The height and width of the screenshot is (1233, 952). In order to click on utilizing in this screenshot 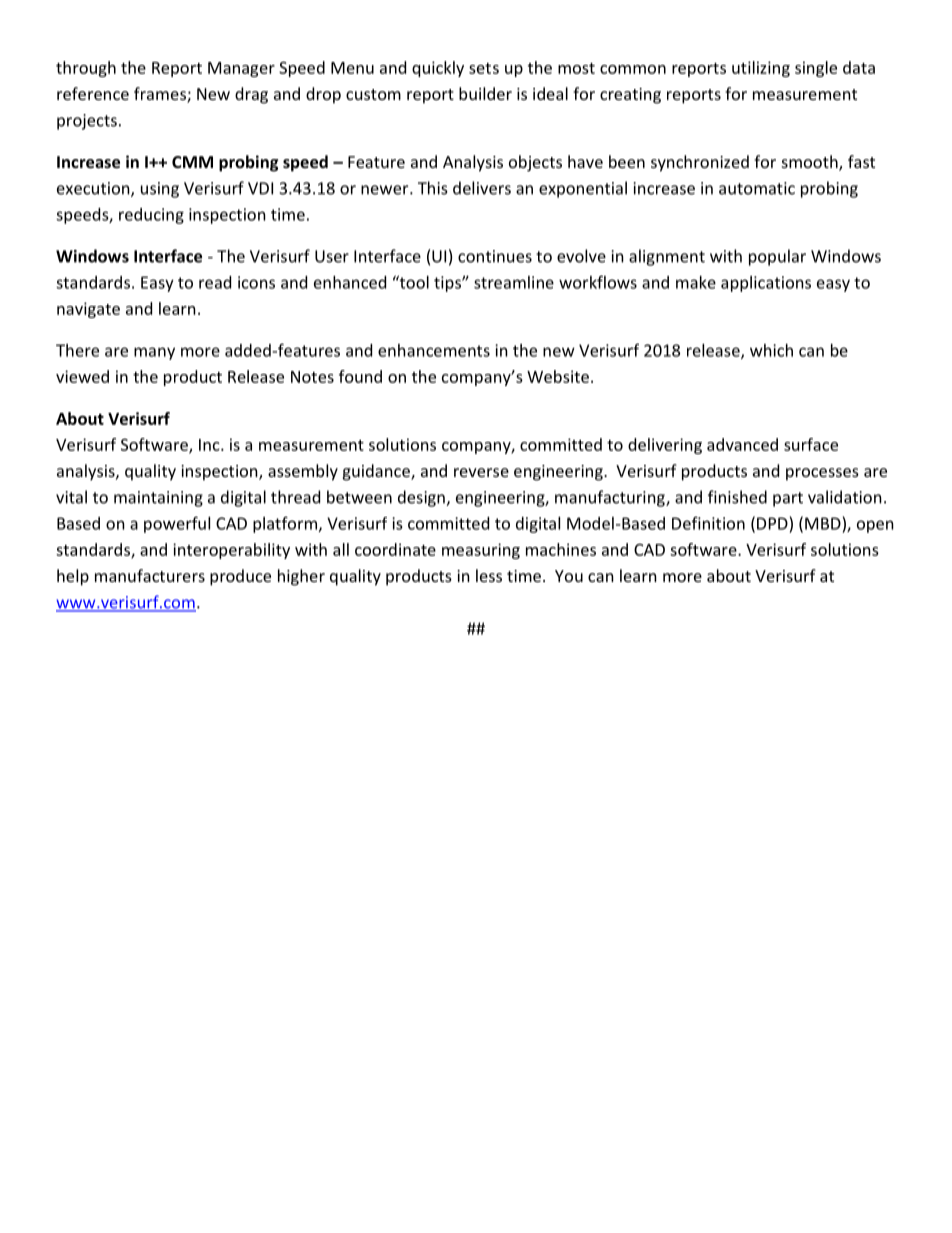, I will do `click(761, 69)`.
